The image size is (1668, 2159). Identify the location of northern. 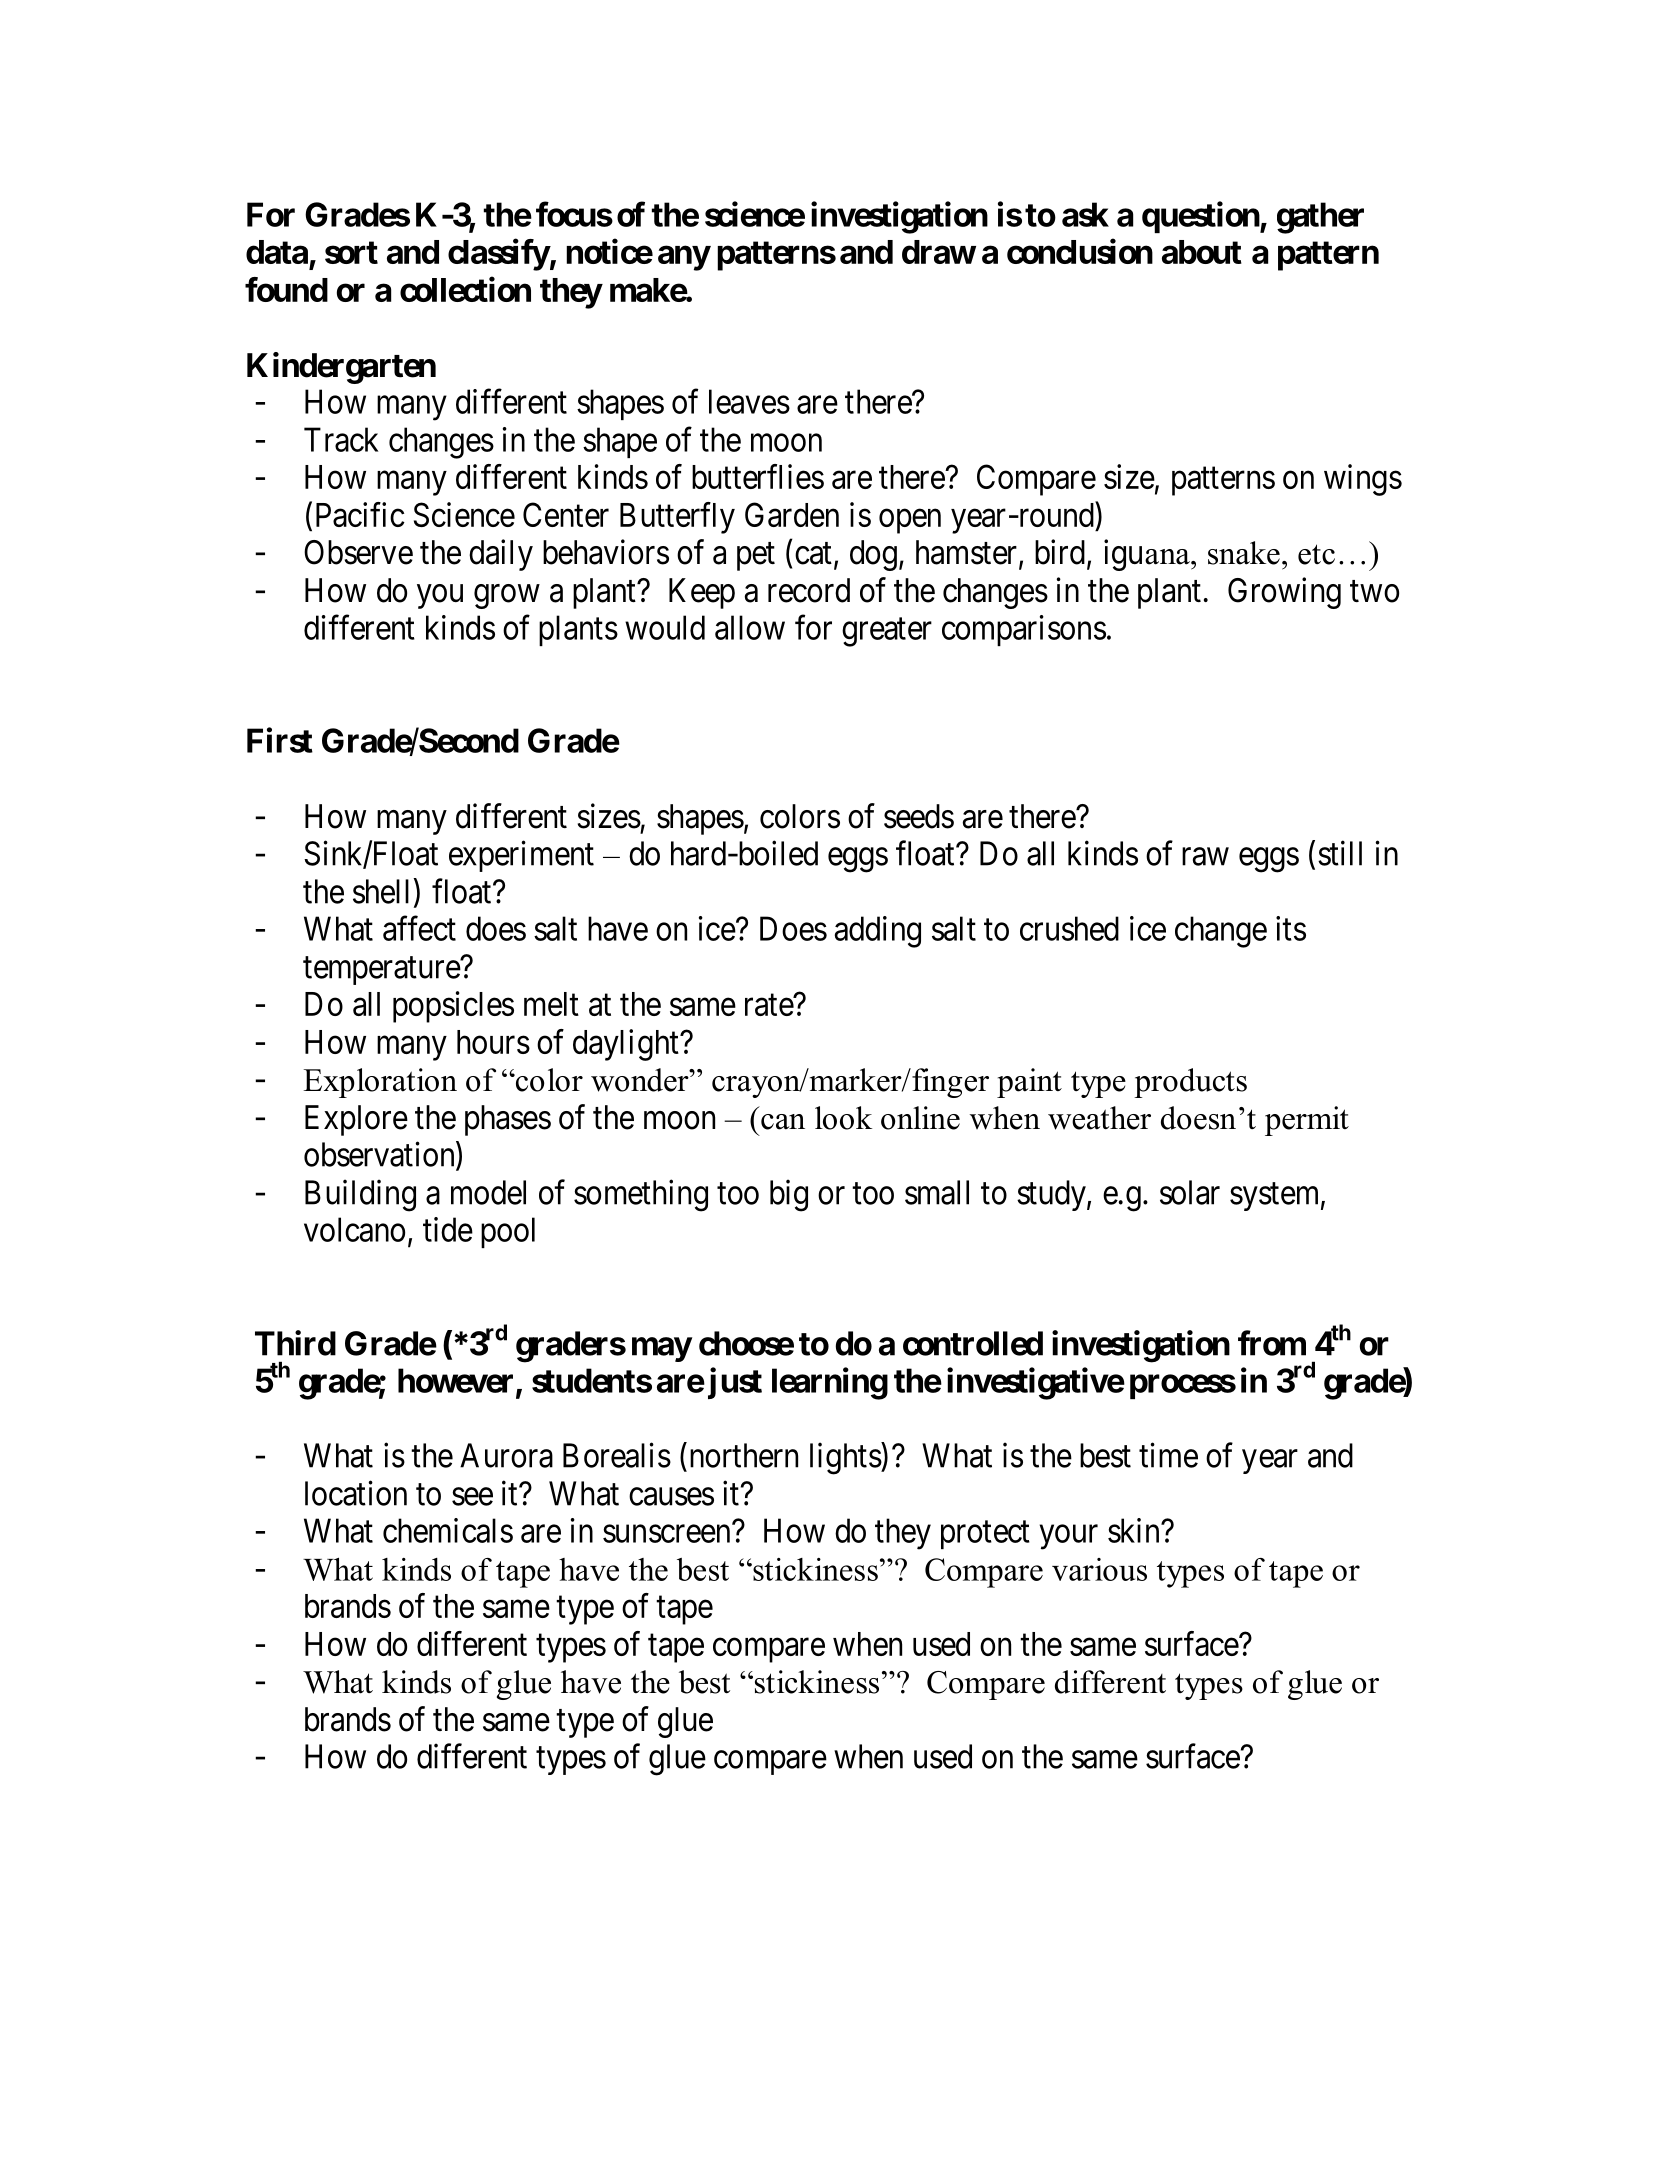
(744, 1455).
